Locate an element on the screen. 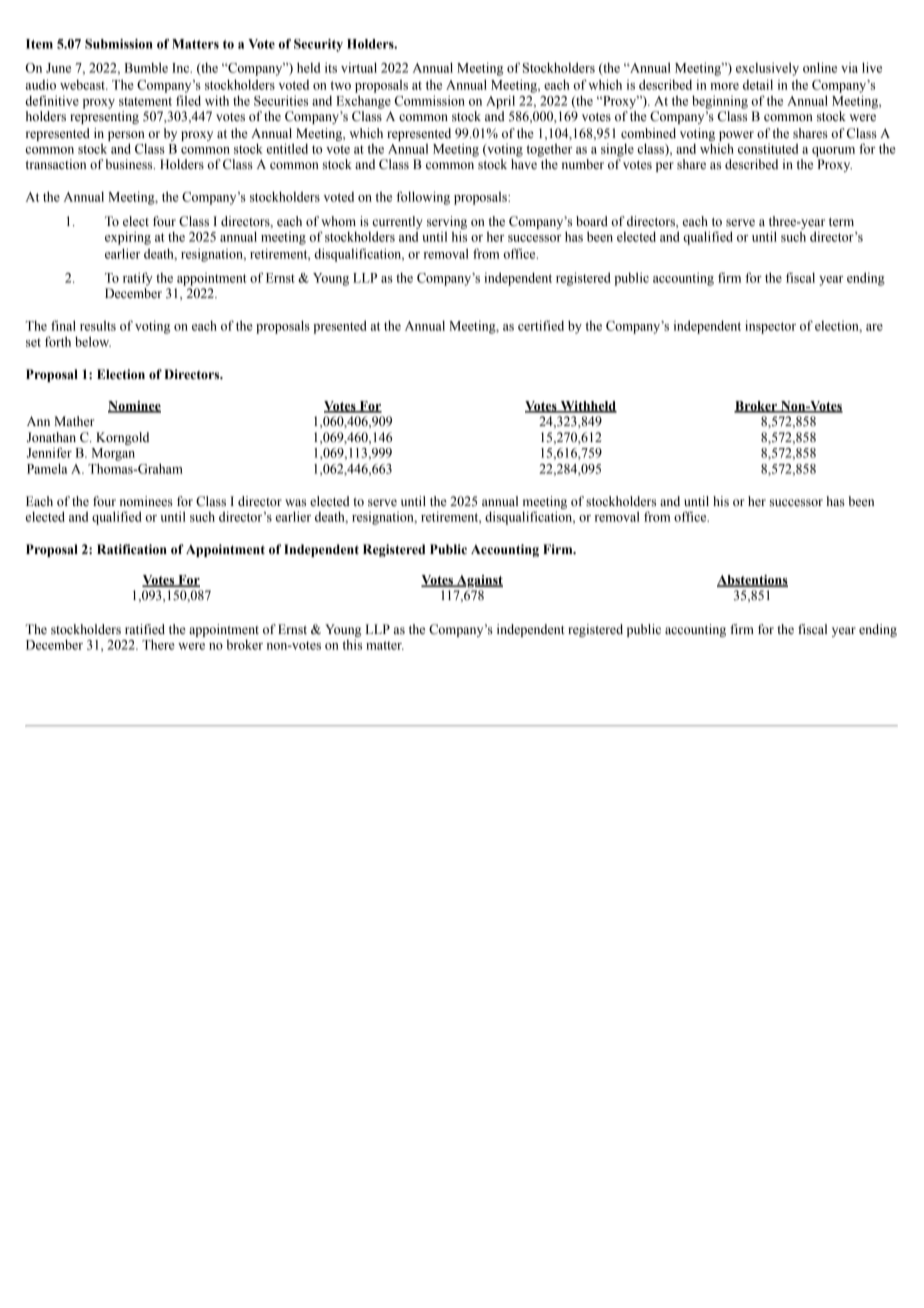  certified is located at coordinates (541, 325).
